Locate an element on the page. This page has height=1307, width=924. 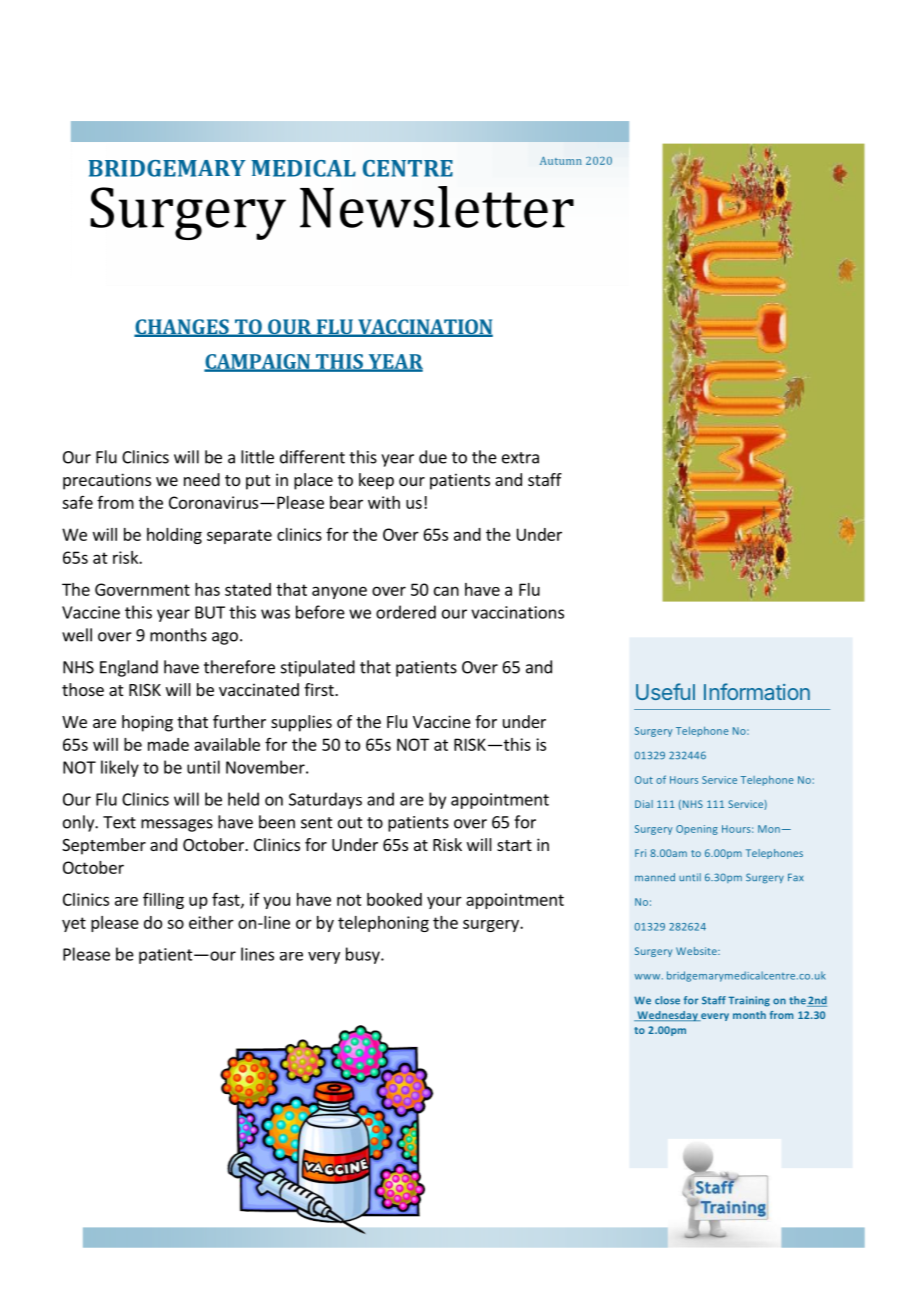
first is located at coordinates (320, 689).
